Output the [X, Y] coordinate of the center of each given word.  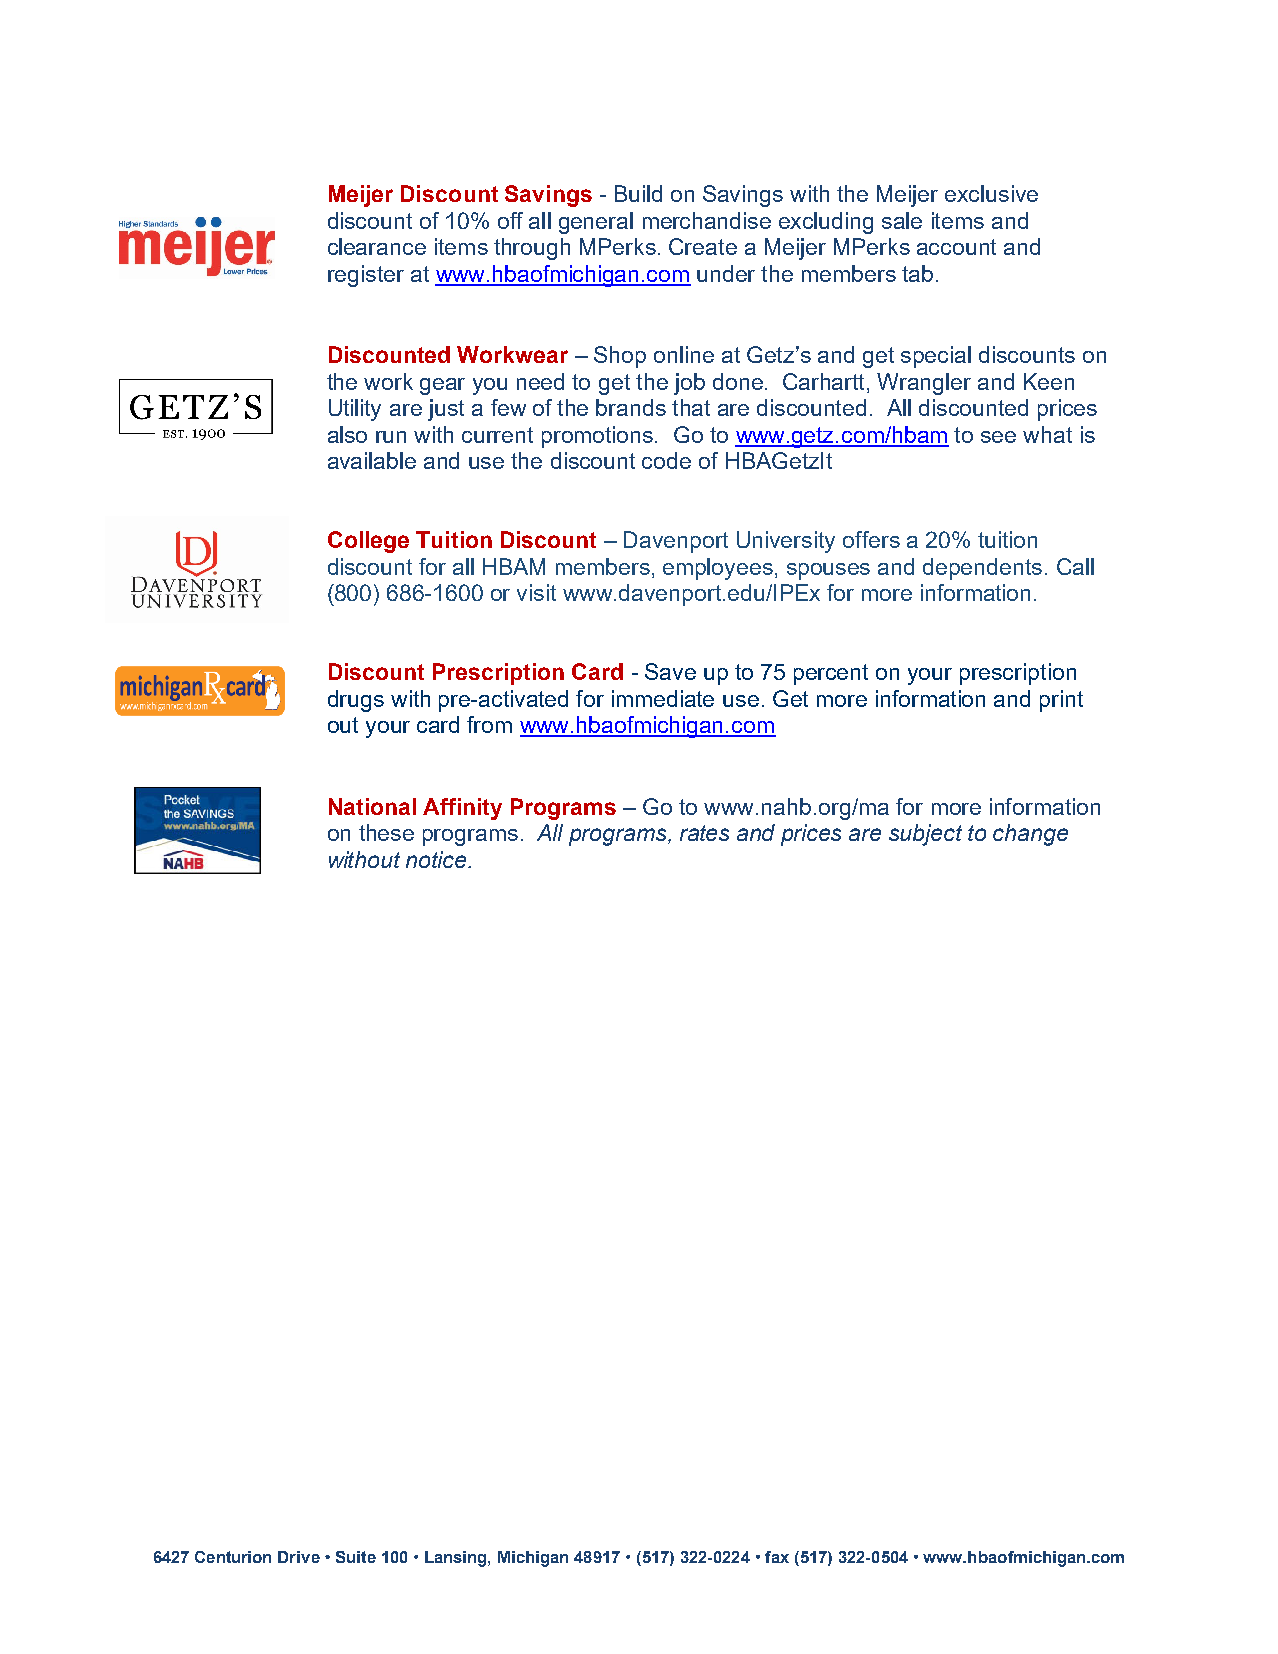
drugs [356, 701]
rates [704, 833]
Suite [356, 1557]
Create [703, 246]
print [1061, 701]
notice [437, 859]
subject [925, 835]
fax [777, 1557]
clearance [377, 246]
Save [670, 671]
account [956, 247]
